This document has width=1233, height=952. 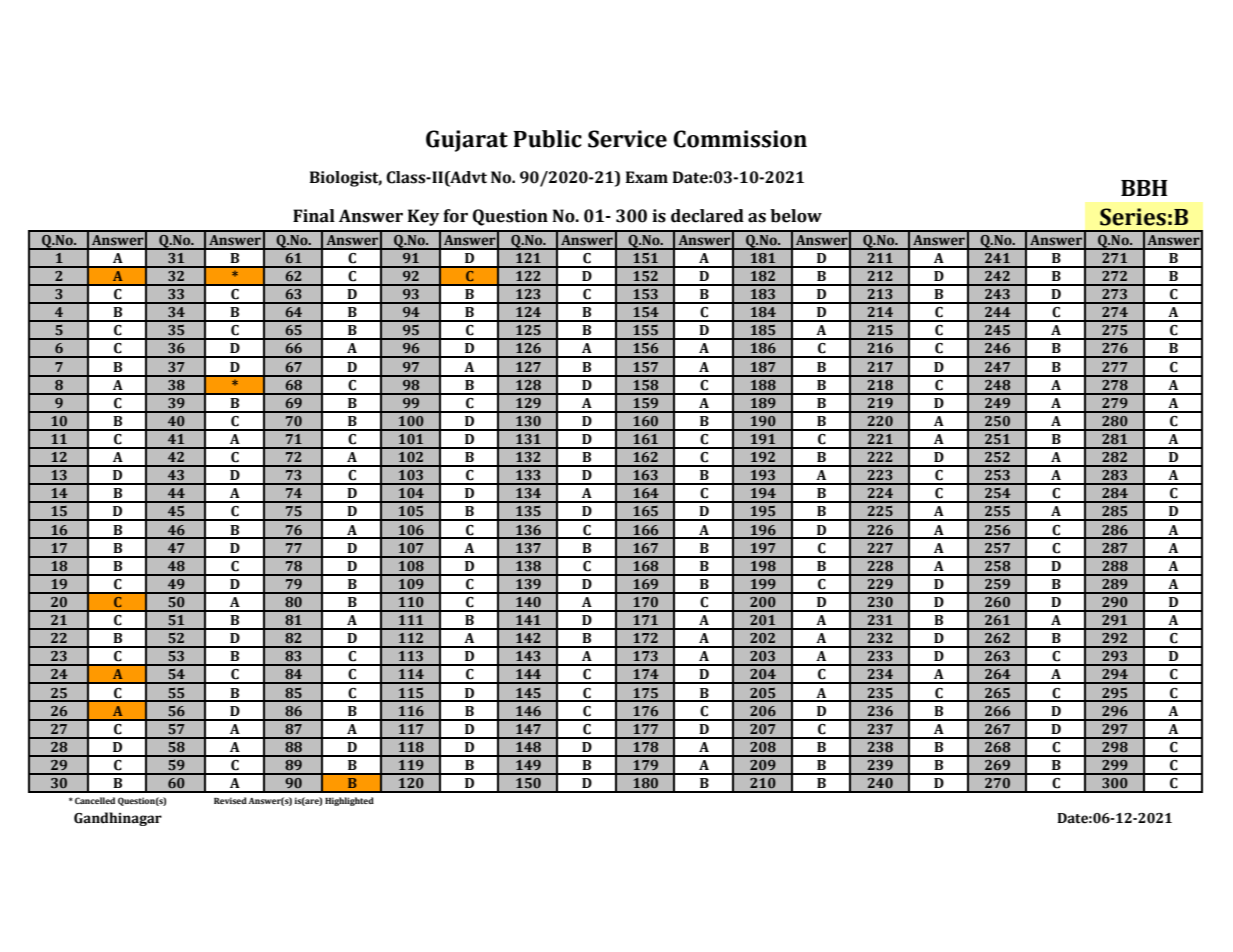 What do you see at coordinates (547, 139) in the document?
I see `Public` at bounding box center [547, 139].
